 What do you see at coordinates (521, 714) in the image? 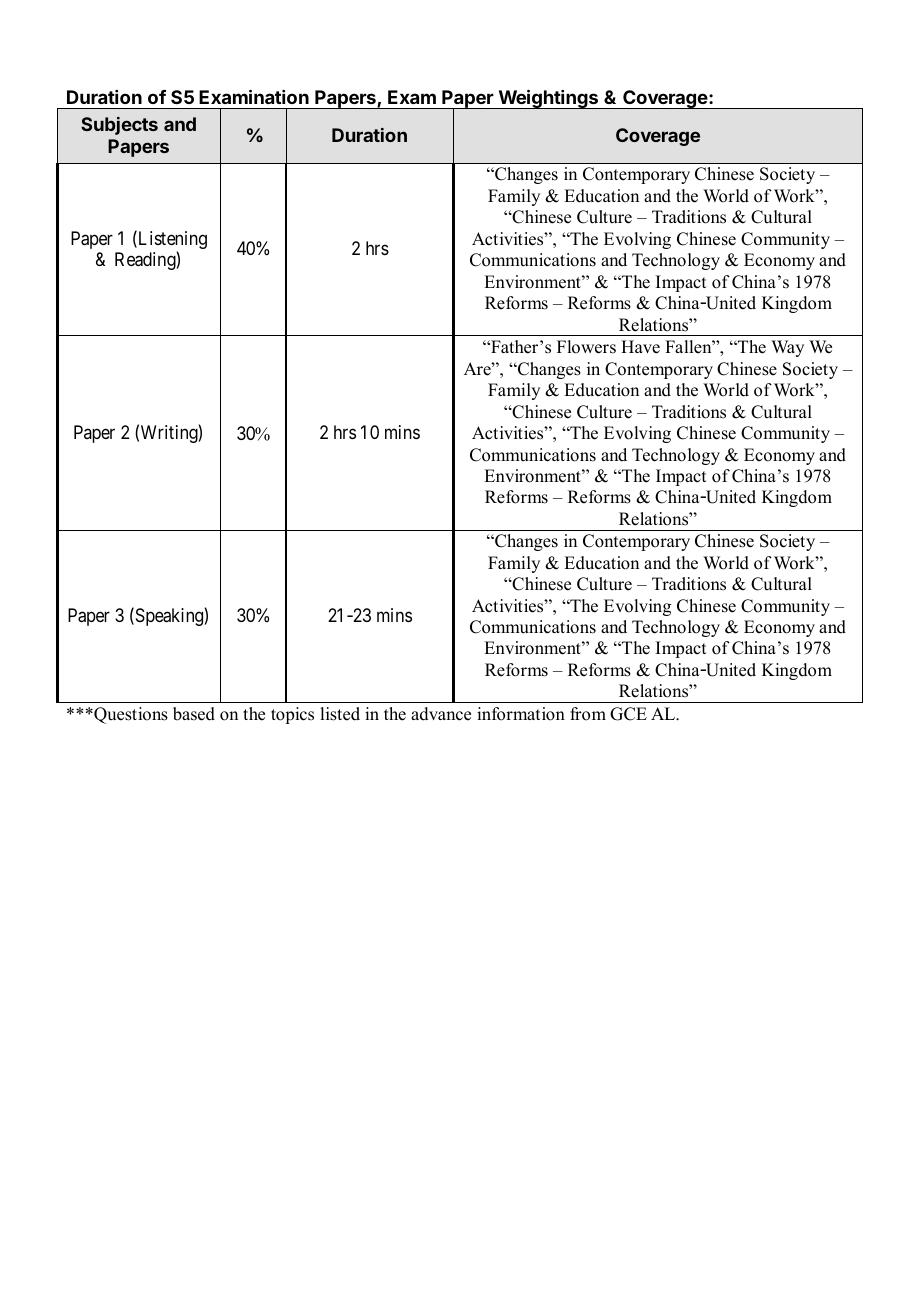
I see `information` at bounding box center [521, 714].
